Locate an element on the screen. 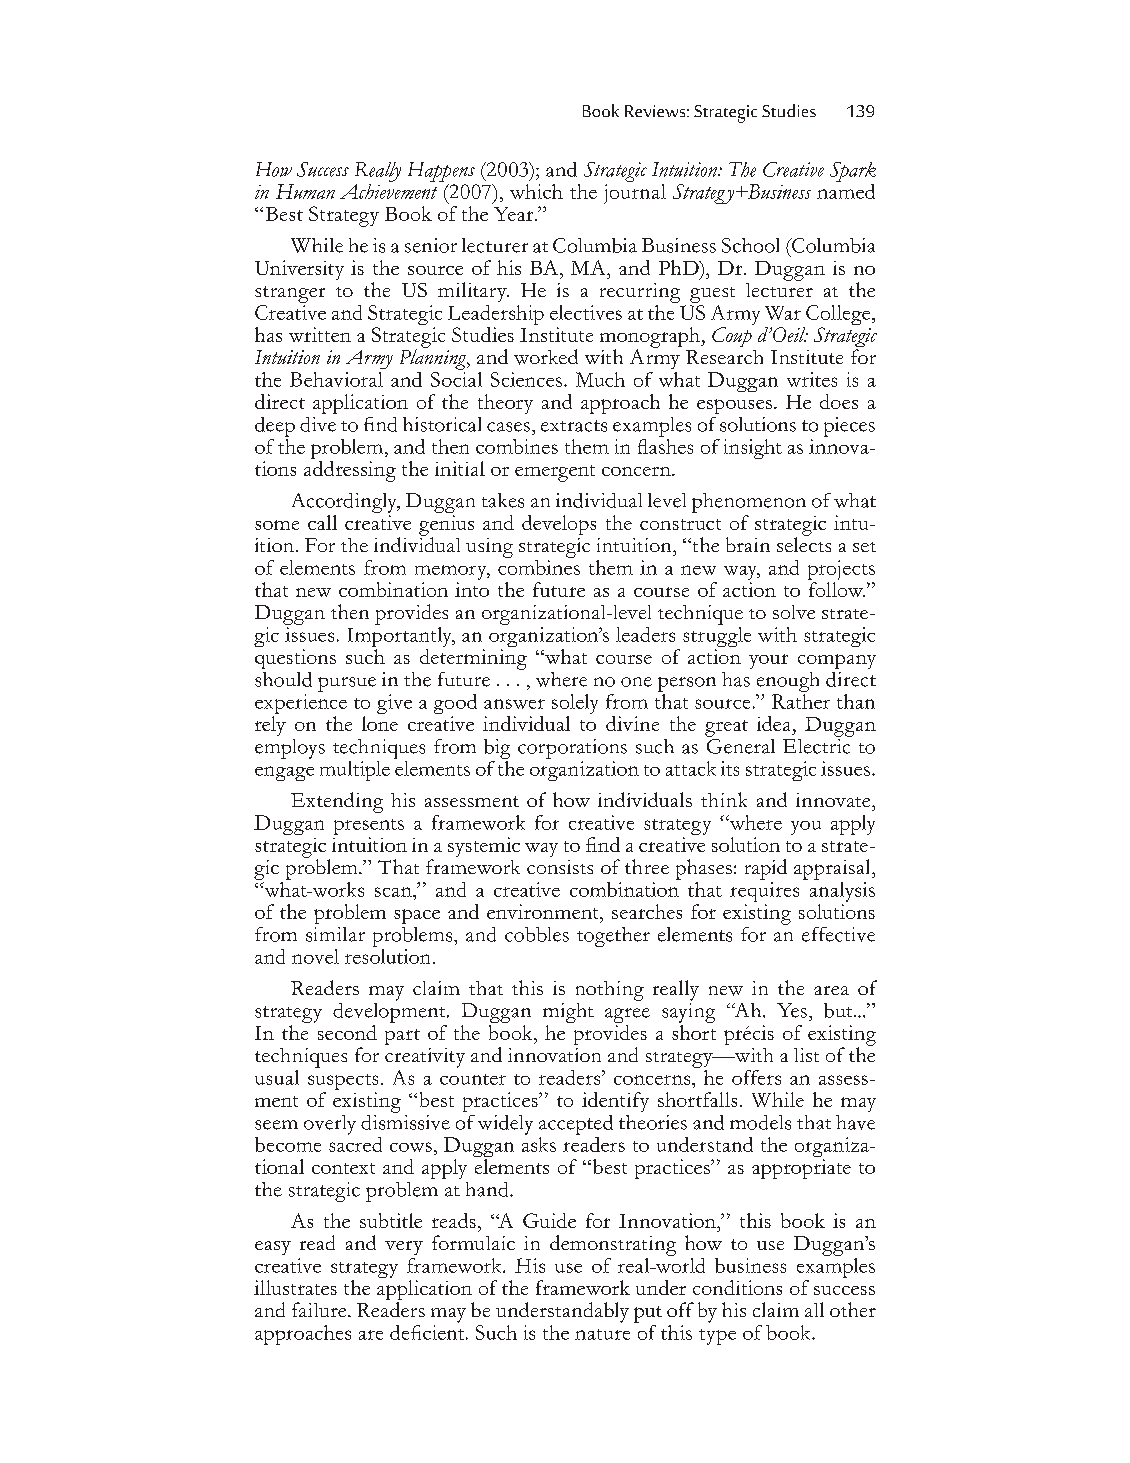 The image size is (1130, 1463). which is located at coordinates (536, 191).
